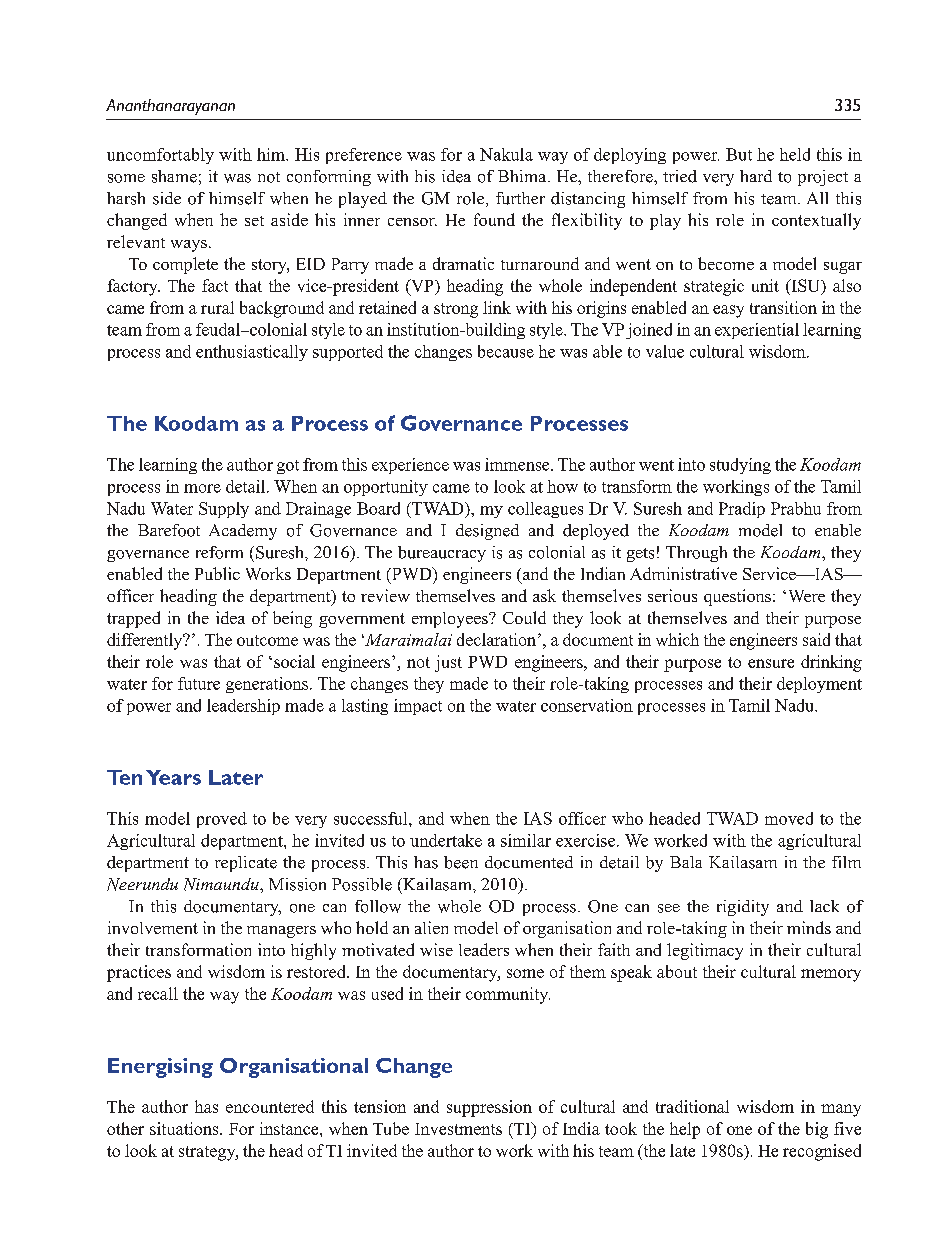 The height and width of the document is (1248, 952). Describe the element at coordinates (771, 663) in the document. I see `ensure` at that location.
